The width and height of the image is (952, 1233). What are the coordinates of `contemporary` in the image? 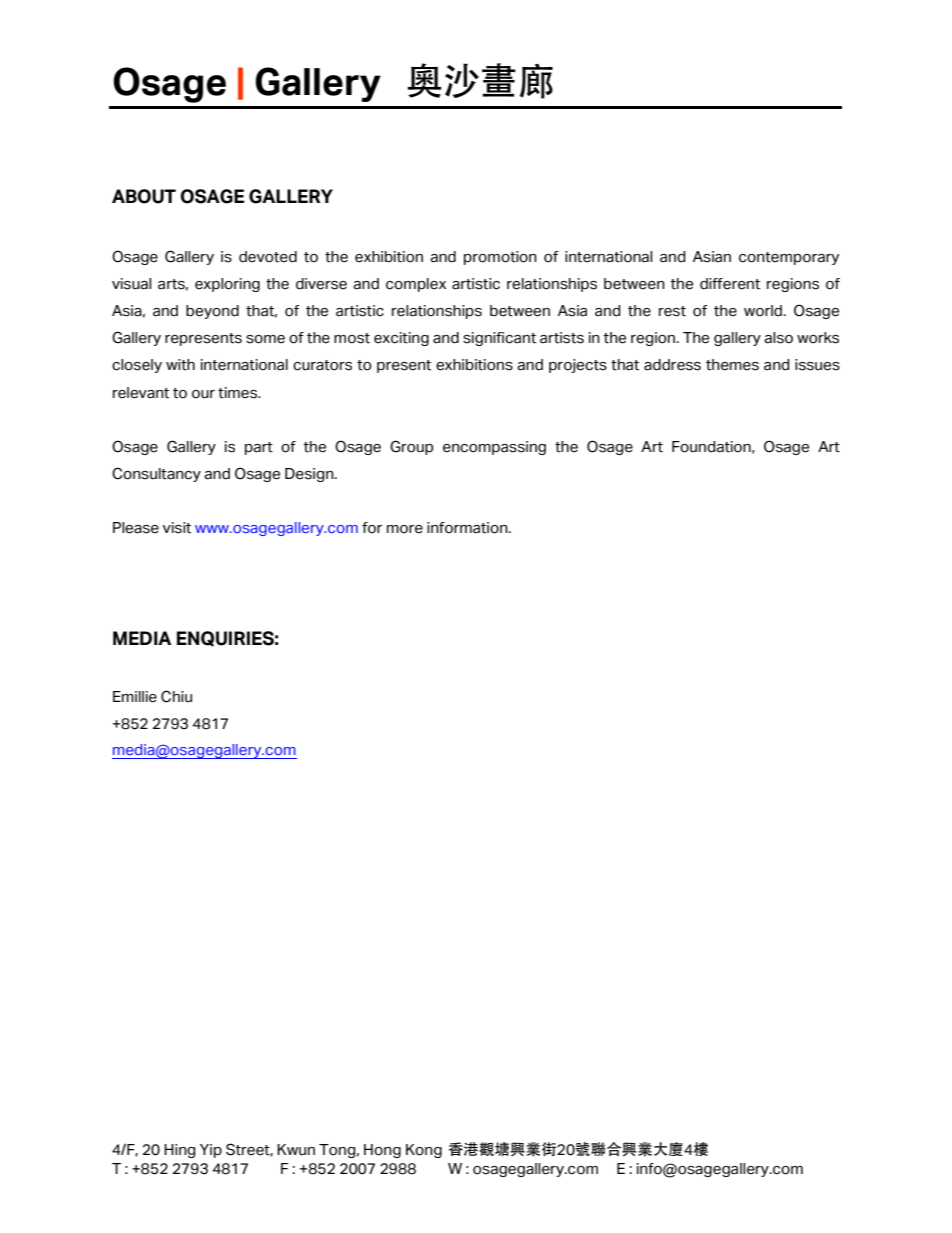 It's located at (789, 258).
